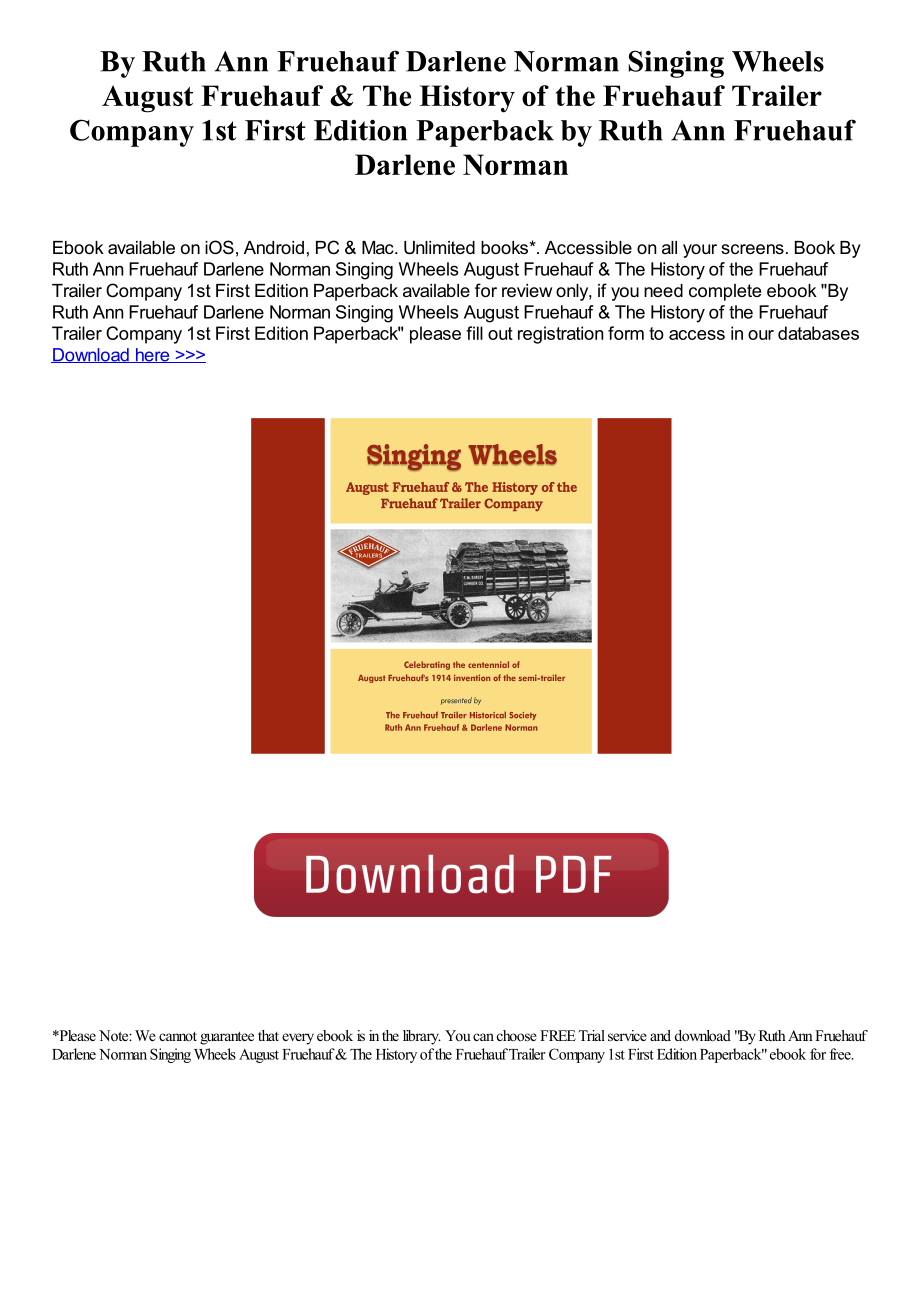 The image size is (924, 1308). I want to click on here, so click(152, 355).
